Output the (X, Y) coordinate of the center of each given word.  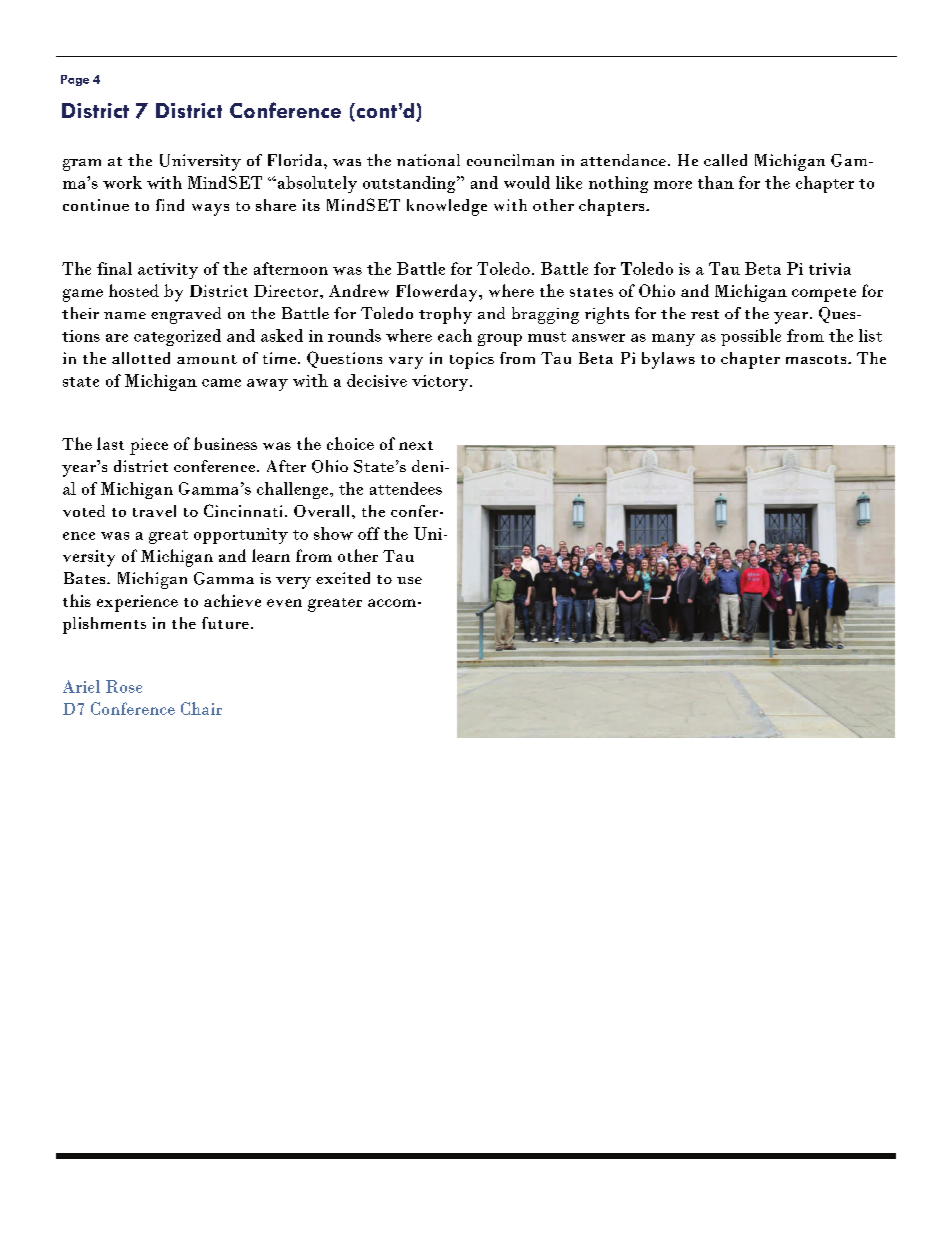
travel (154, 511)
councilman (510, 160)
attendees (406, 488)
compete (824, 295)
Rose (124, 686)
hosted (134, 290)
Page (75, 80)
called (725, 160)
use (409, 580)
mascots (817, 359)
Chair (201, 708)
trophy (445, 315)
